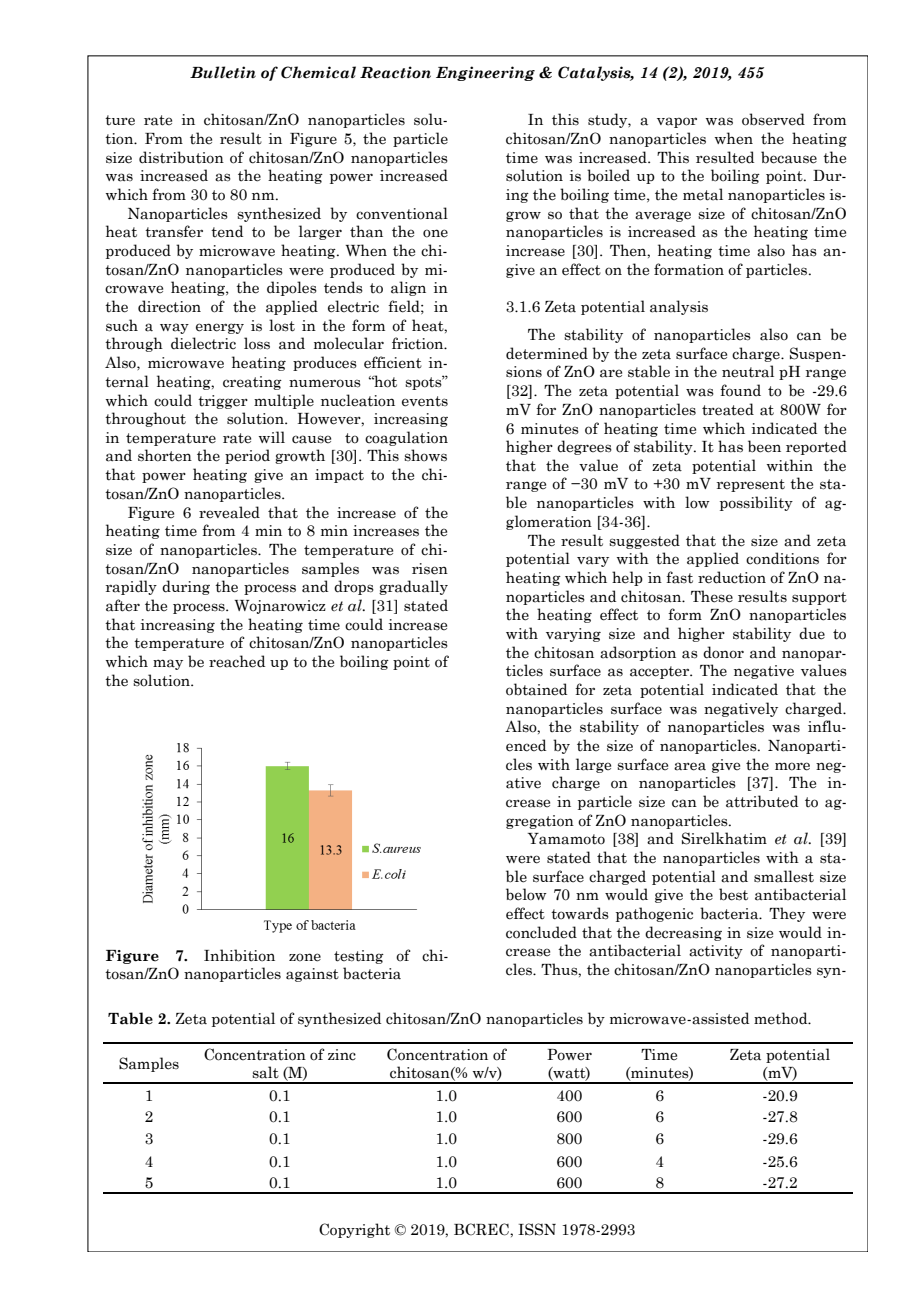 The height and width of the image is (1308, 924). Describe the element at coordinates (762, 801) in the image. I see `attributed` at that location.
